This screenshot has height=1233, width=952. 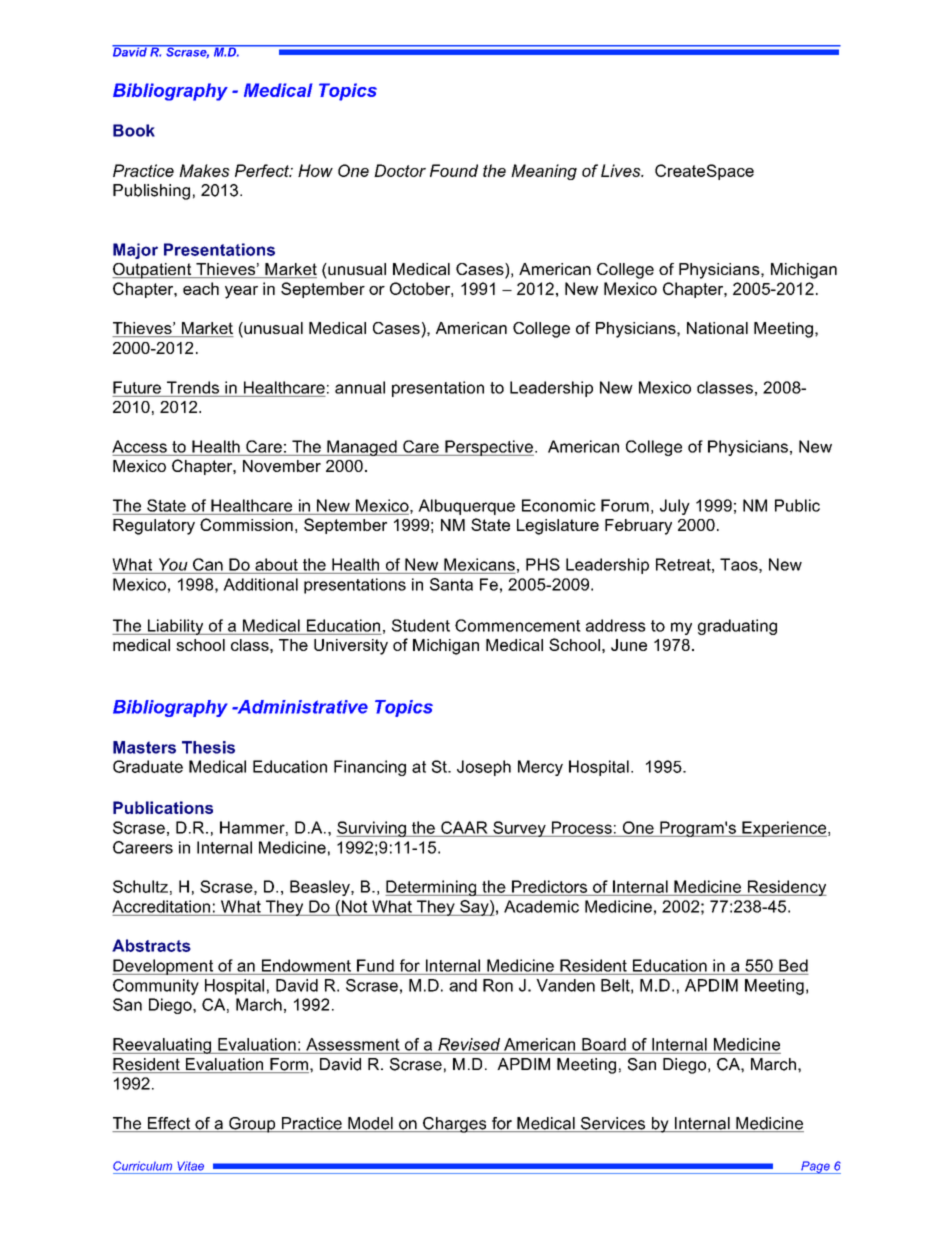 What do you see at coordinates (204, 170) in the screenshot?
I see `Makes` at bounding box center [204, 170].
